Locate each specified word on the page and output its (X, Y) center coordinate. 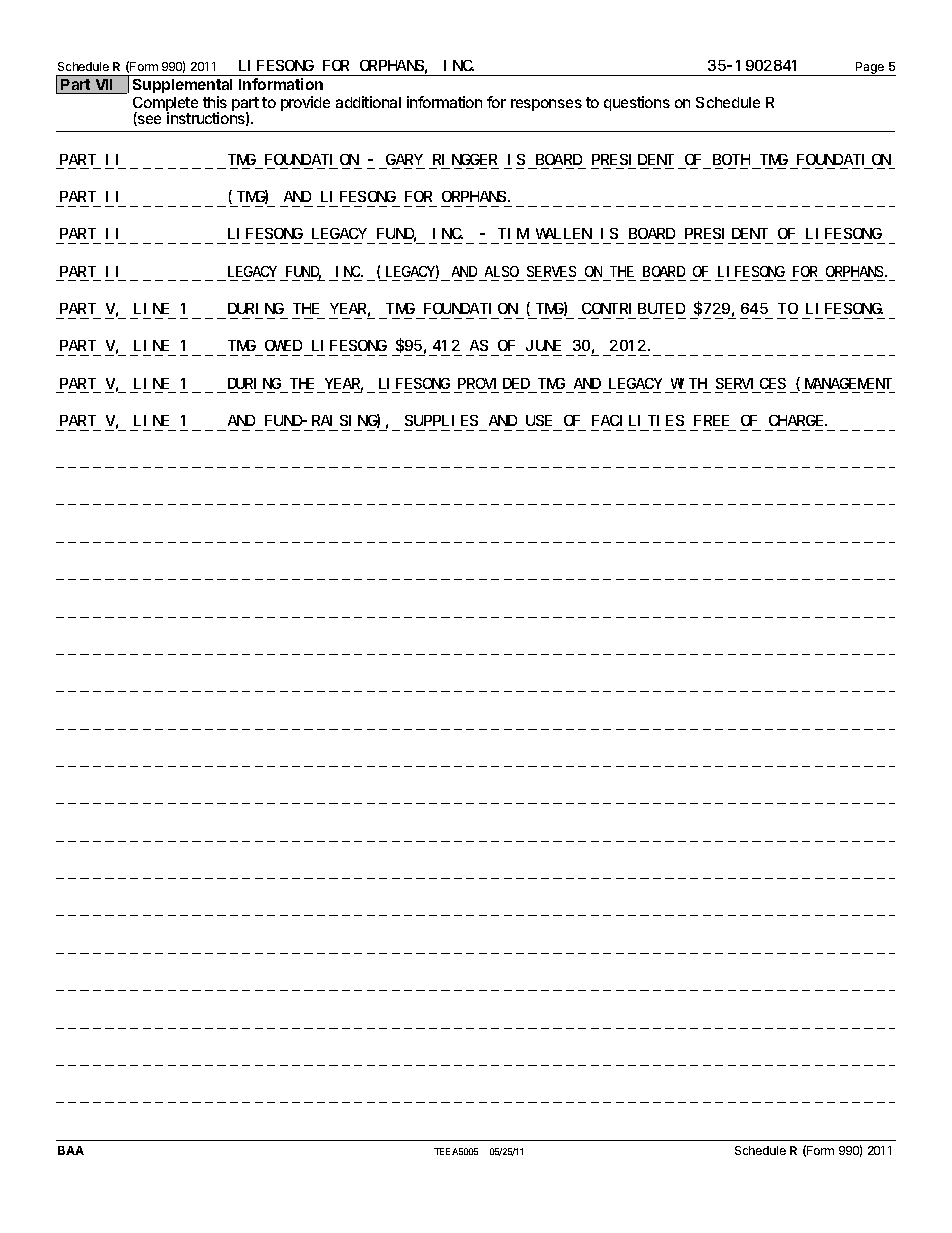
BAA (71, 1150)
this (215, 102)
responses (546, 105)
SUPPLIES (441, 420)
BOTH (731, 159)
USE (539, 420)
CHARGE (797, 420)
